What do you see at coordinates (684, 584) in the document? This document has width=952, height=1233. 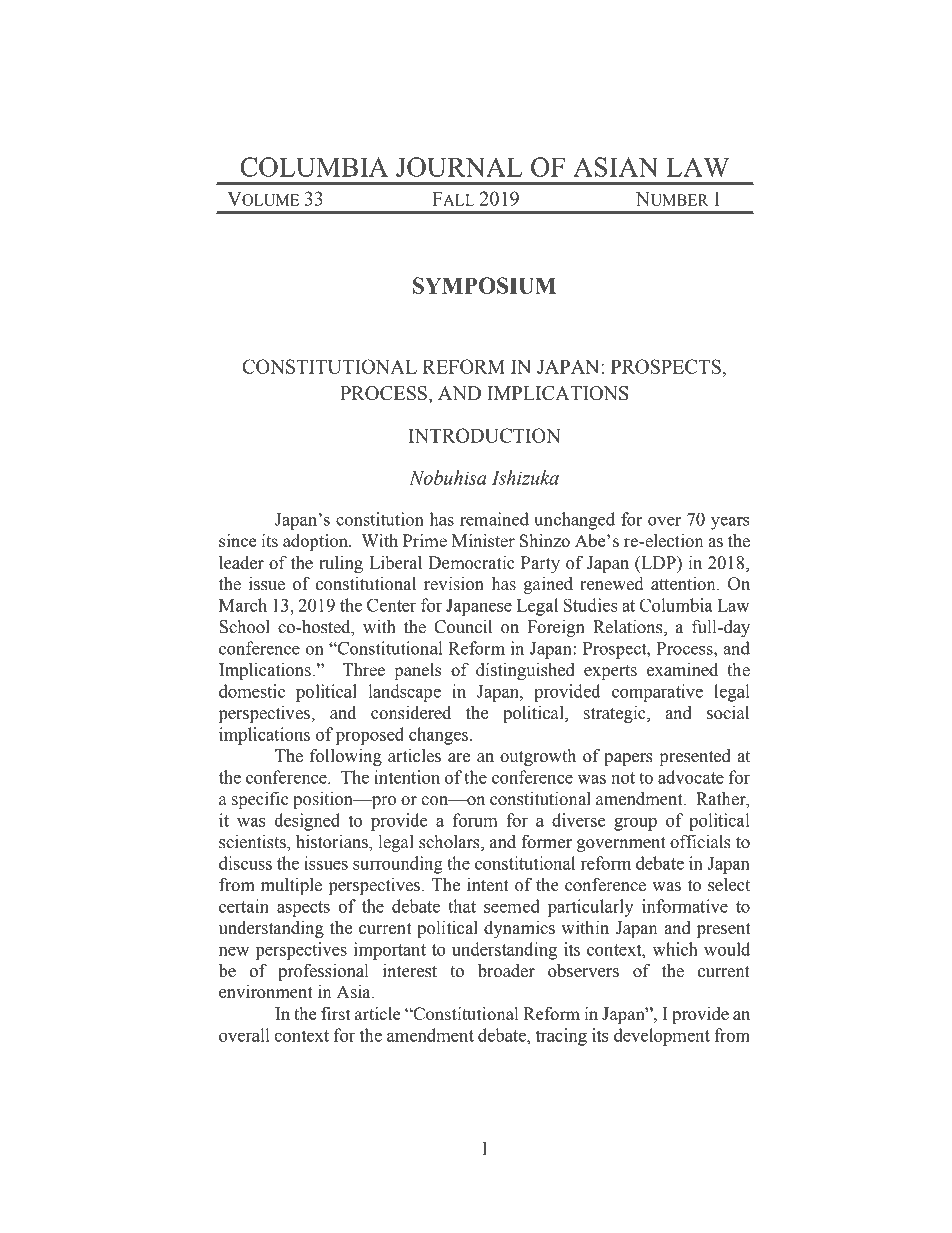 I see `attention` at bounding box center [684, 584].
